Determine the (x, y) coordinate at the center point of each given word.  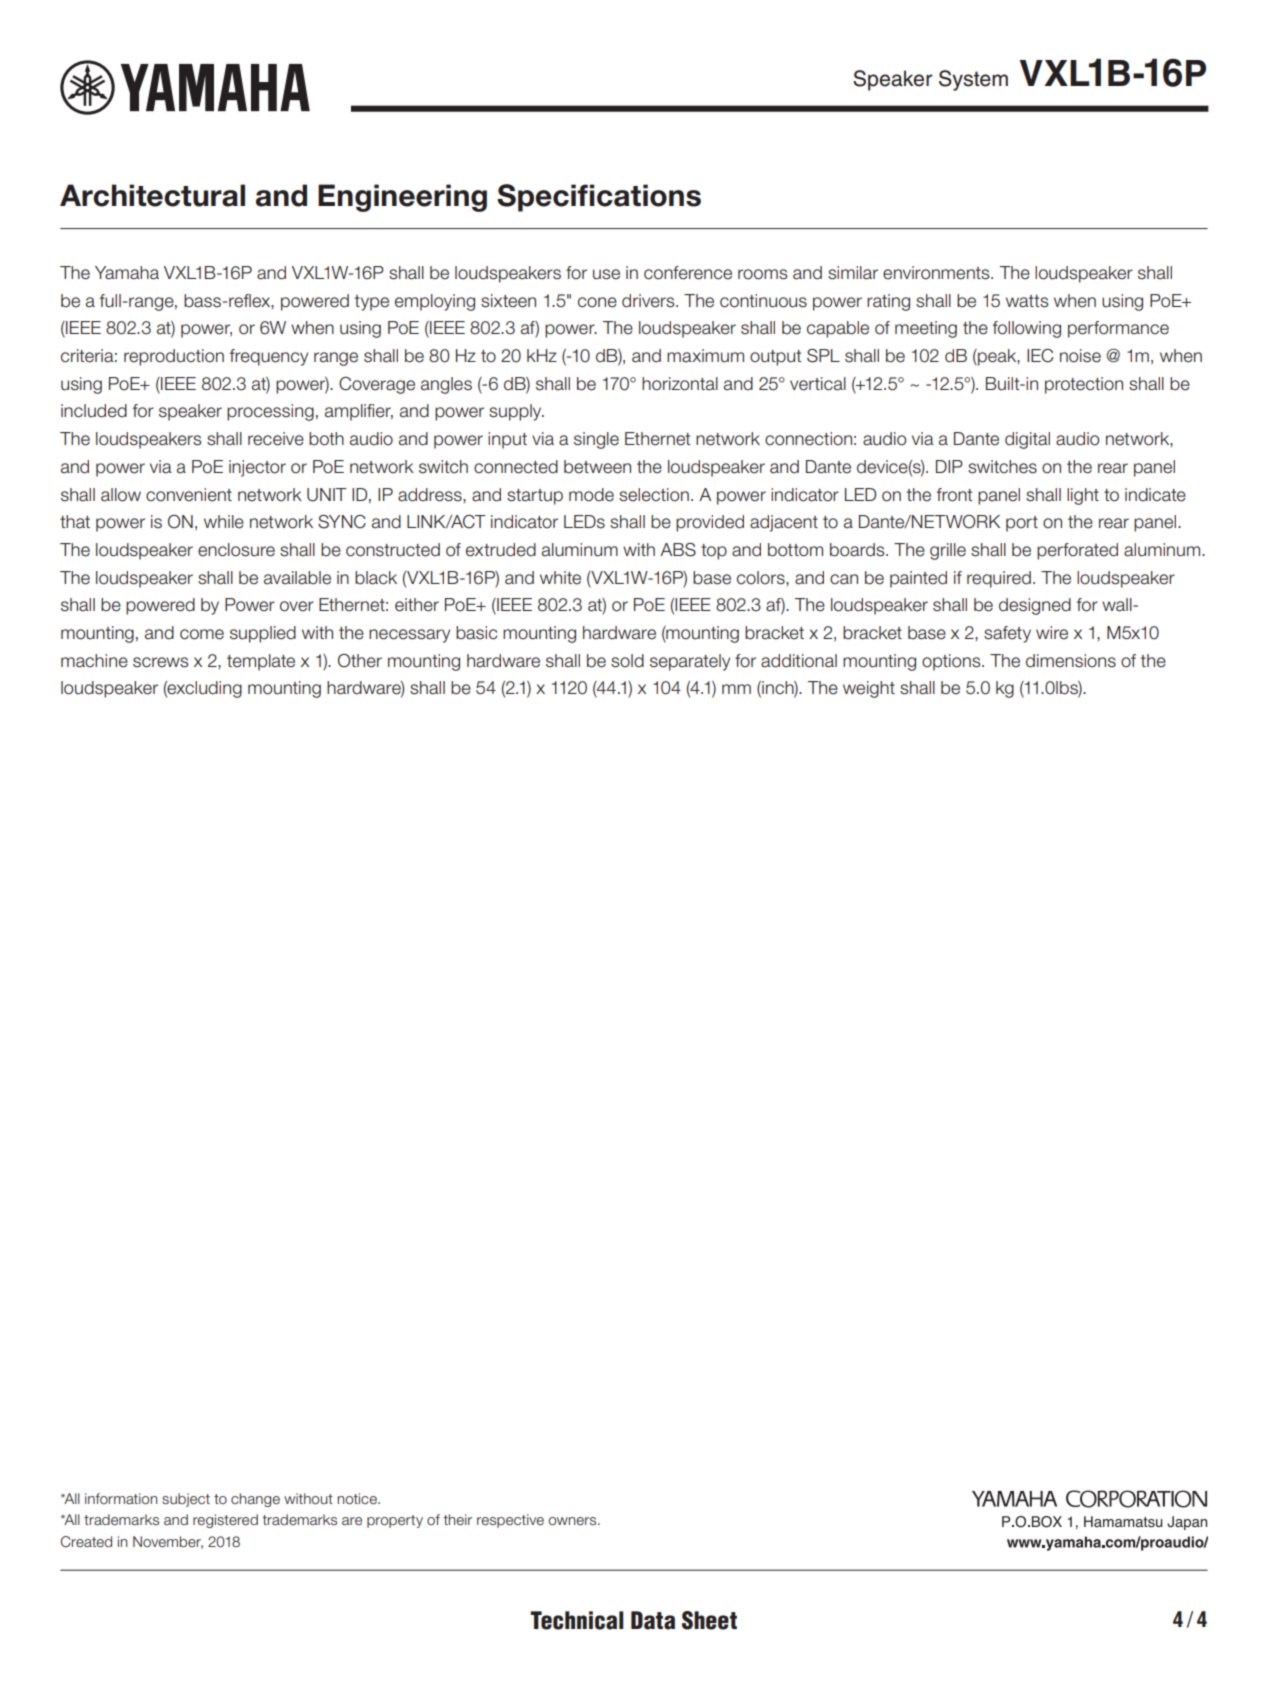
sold (627, 661)
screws (160, 662)
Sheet (709, 1620)
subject (186, 1500)
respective (510, 1521)
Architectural (152, 195)
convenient (189, 495)
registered (225, 1521)
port (1022, 524)
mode (591, 495)
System (973, 80)
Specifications (599, 198)
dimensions (1071, 661)
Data (653, 1620)
